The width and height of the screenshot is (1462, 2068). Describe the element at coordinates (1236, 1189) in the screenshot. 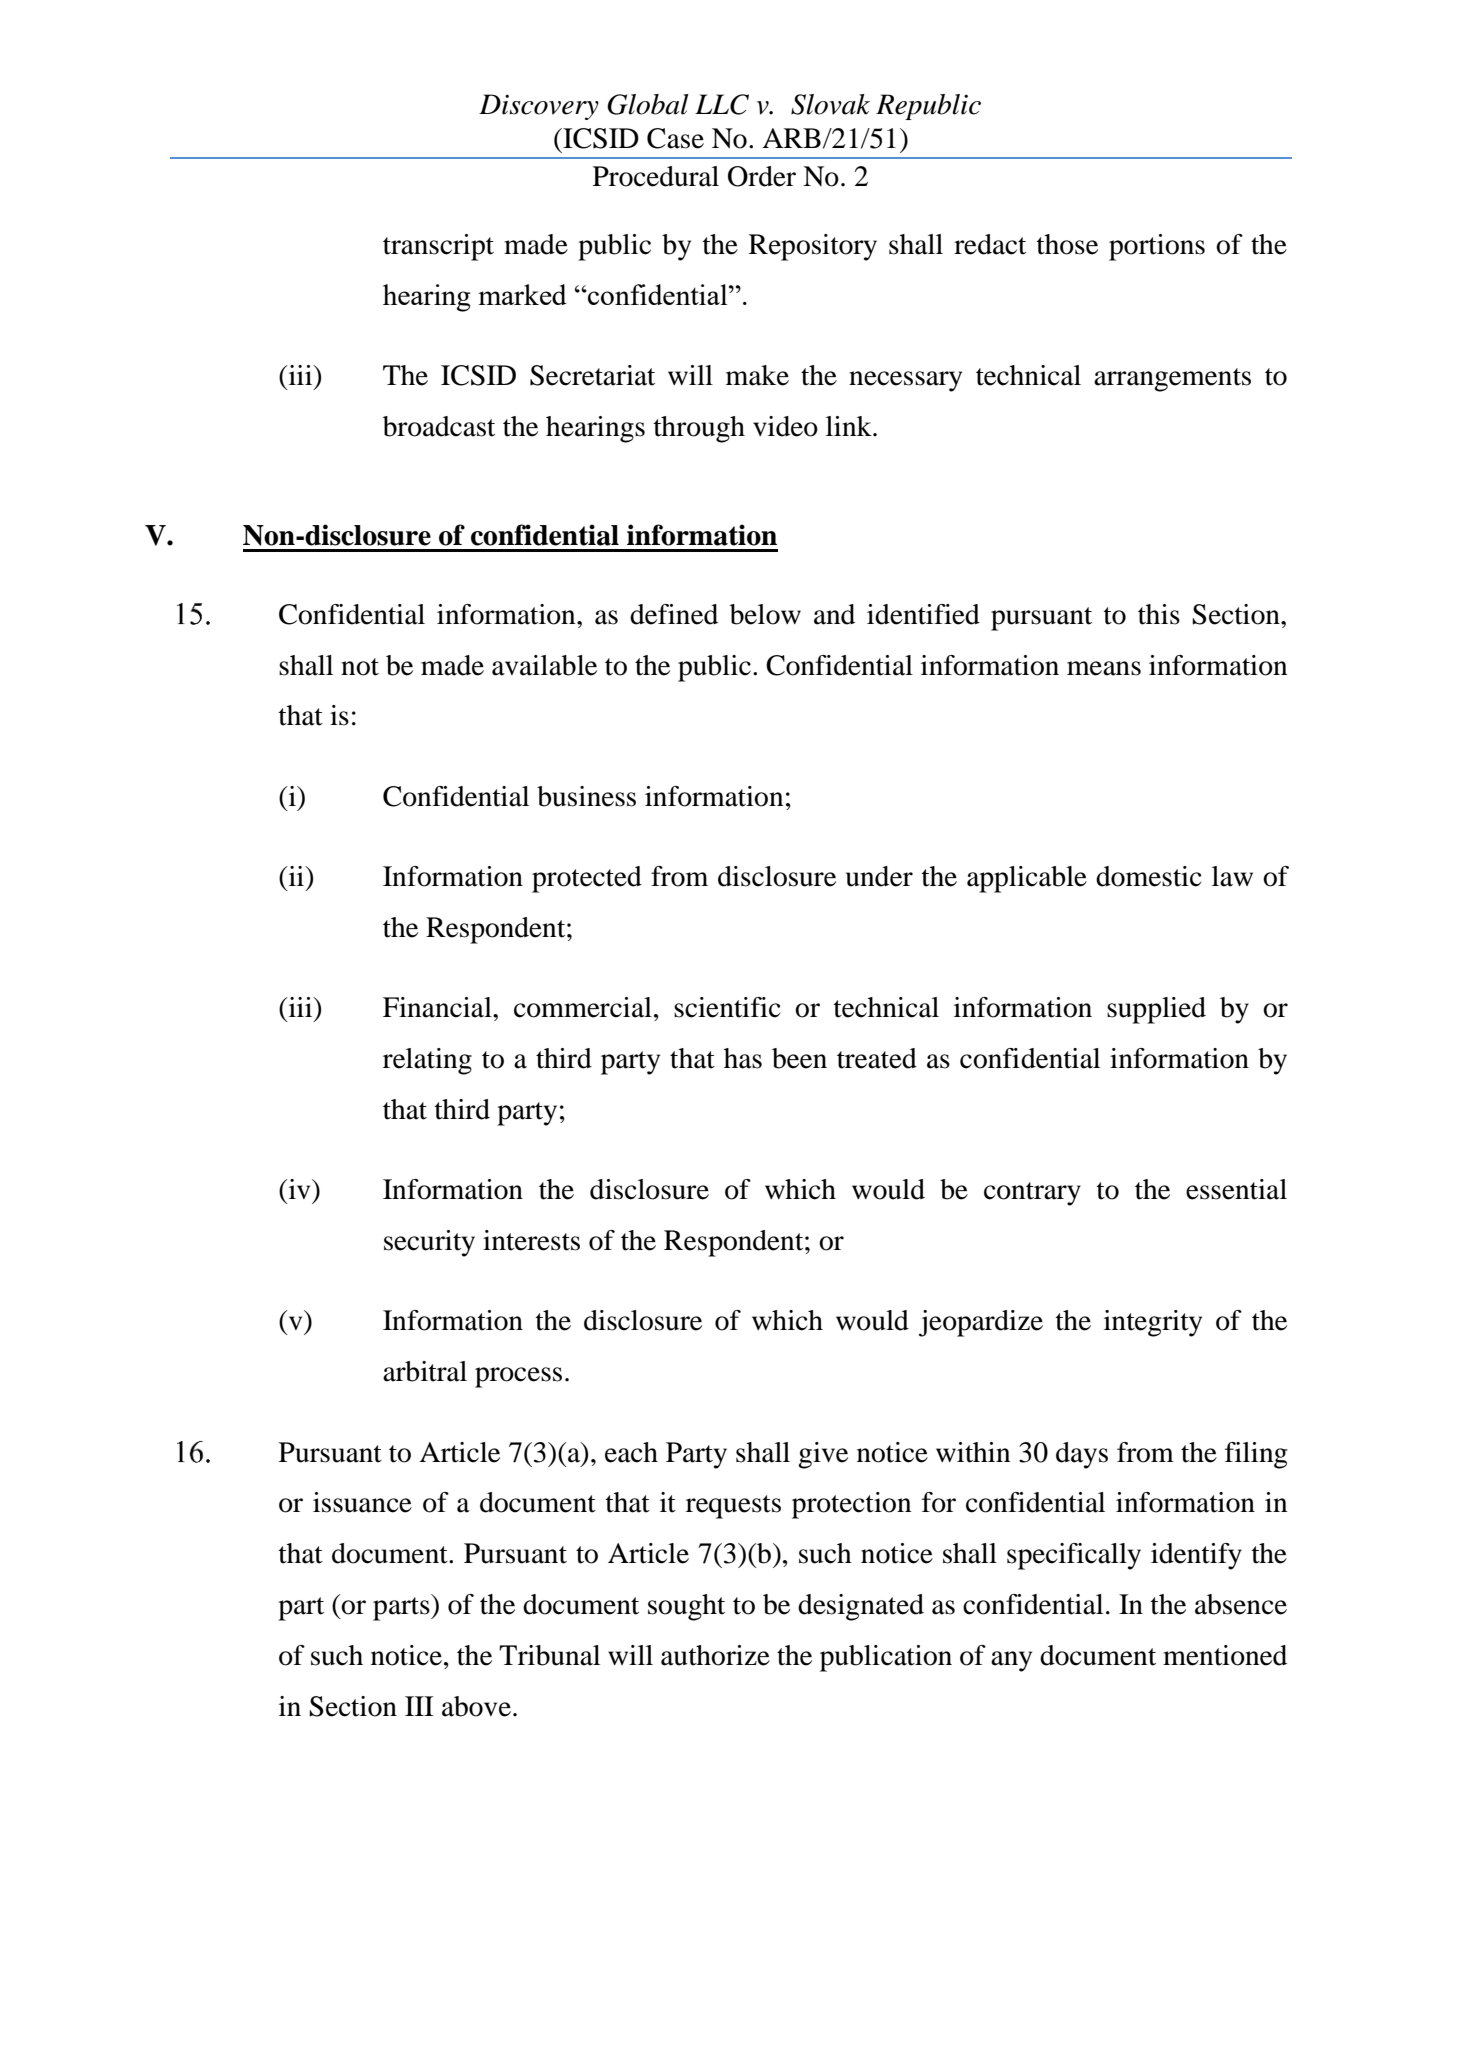

I see `essential` at that location.
